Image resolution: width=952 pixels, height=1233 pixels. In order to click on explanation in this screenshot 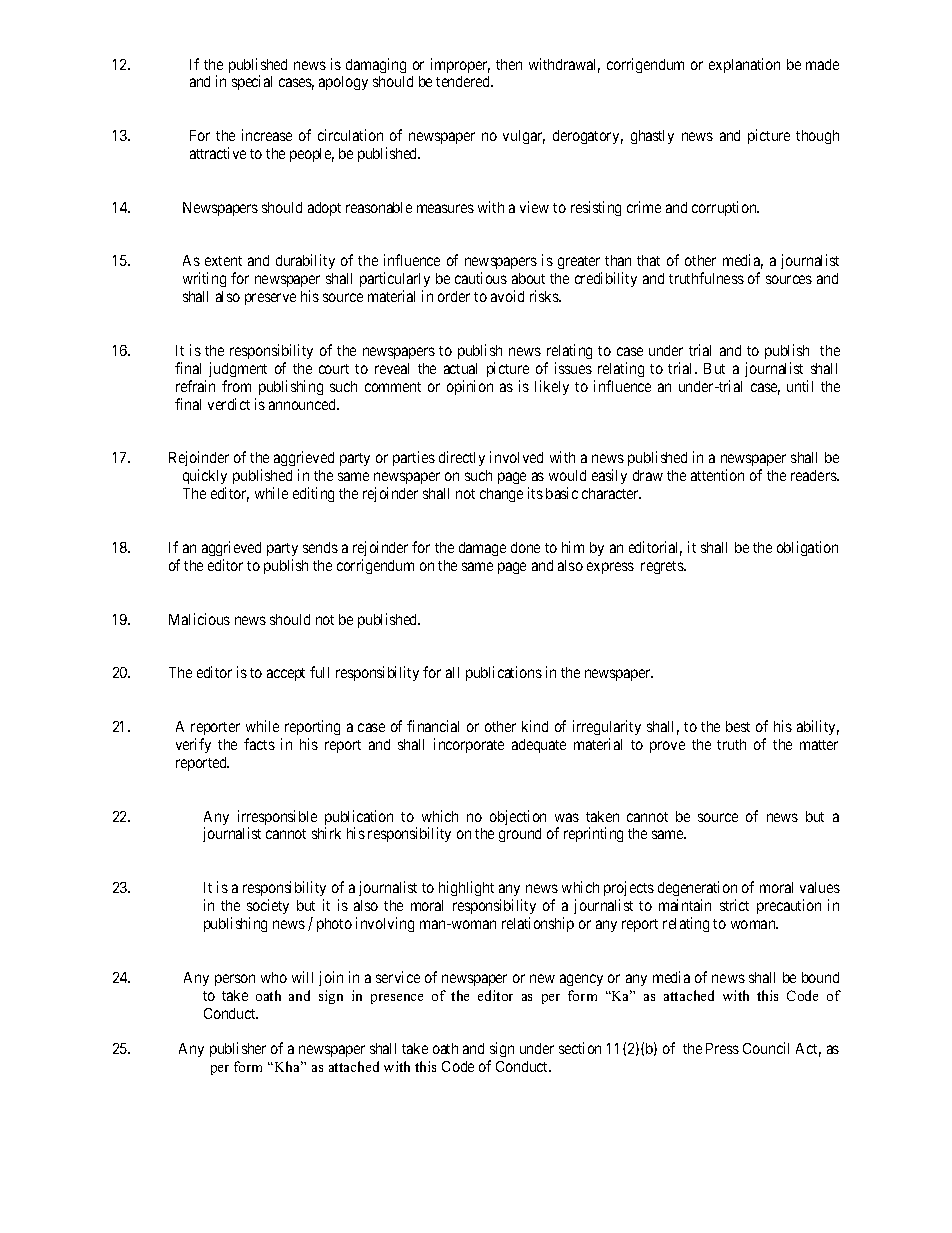, I will do `click(744, 65)`.
